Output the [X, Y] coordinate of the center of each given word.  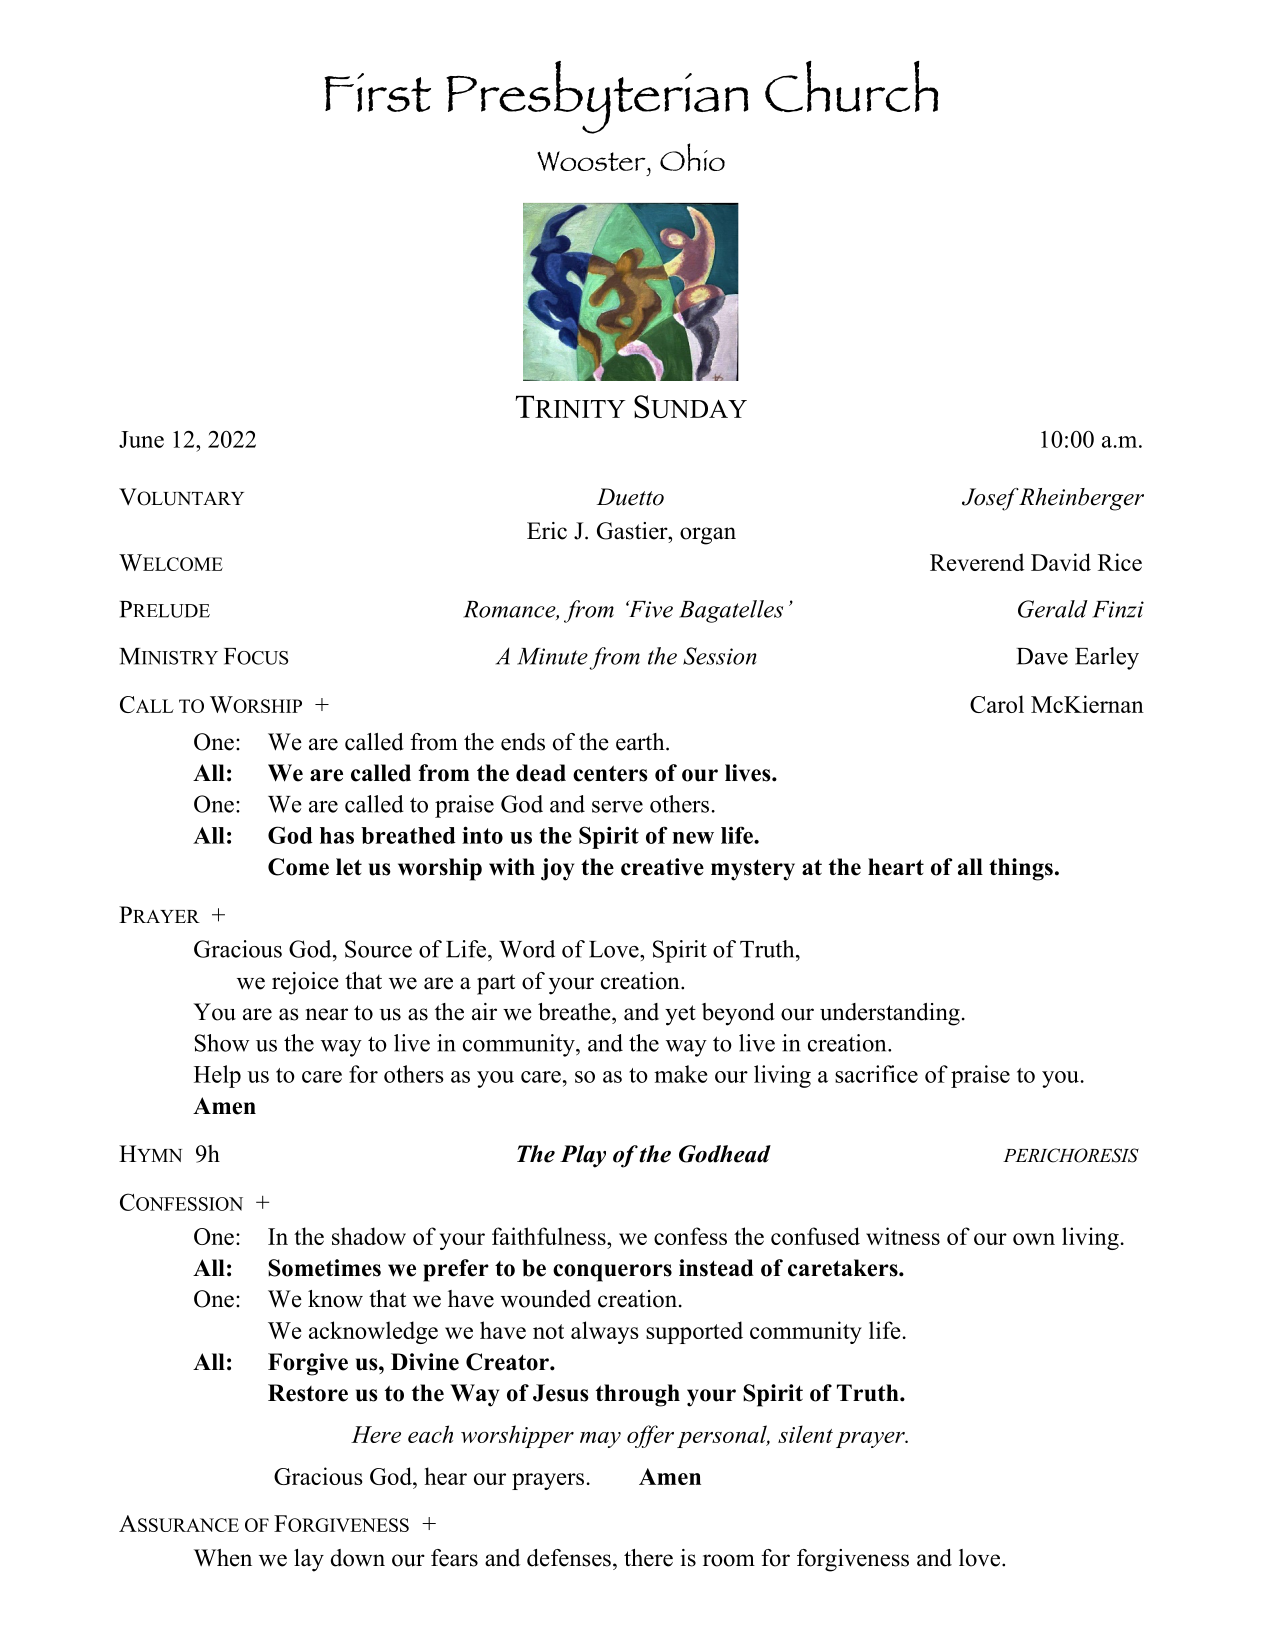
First [377, 92]
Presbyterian [597, 97]
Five [649, 609]
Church [851, 86]
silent [805, 1434]
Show [222, 1043]
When [223, 1558]
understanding [890, 1014]
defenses [569, 1558]
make [680, 1074]
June [141, 439]
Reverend [977, 562]
